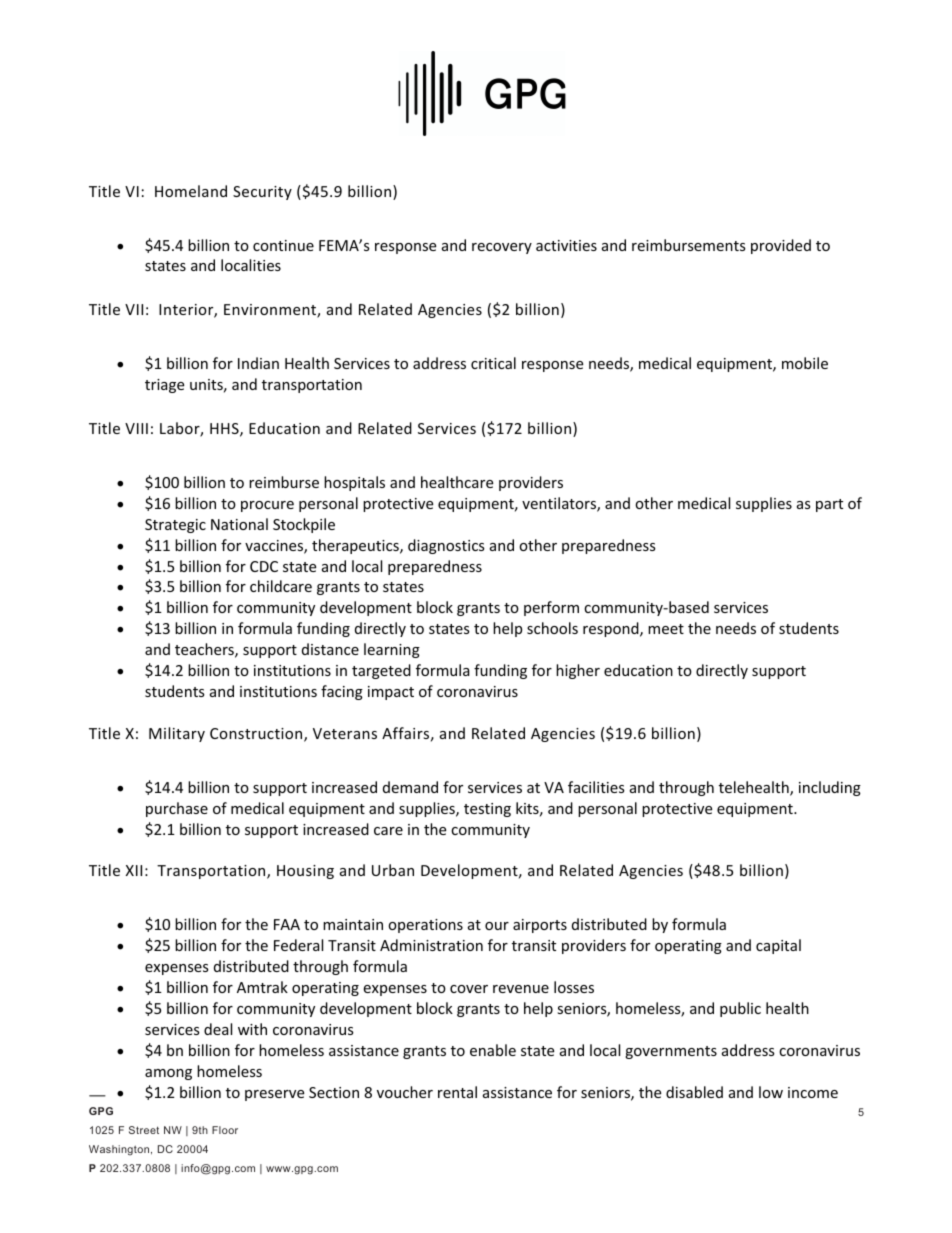 The image size is (952, 1233). Describe the element at coordinates (666, 629) in the image. I see `meet` at that location.
